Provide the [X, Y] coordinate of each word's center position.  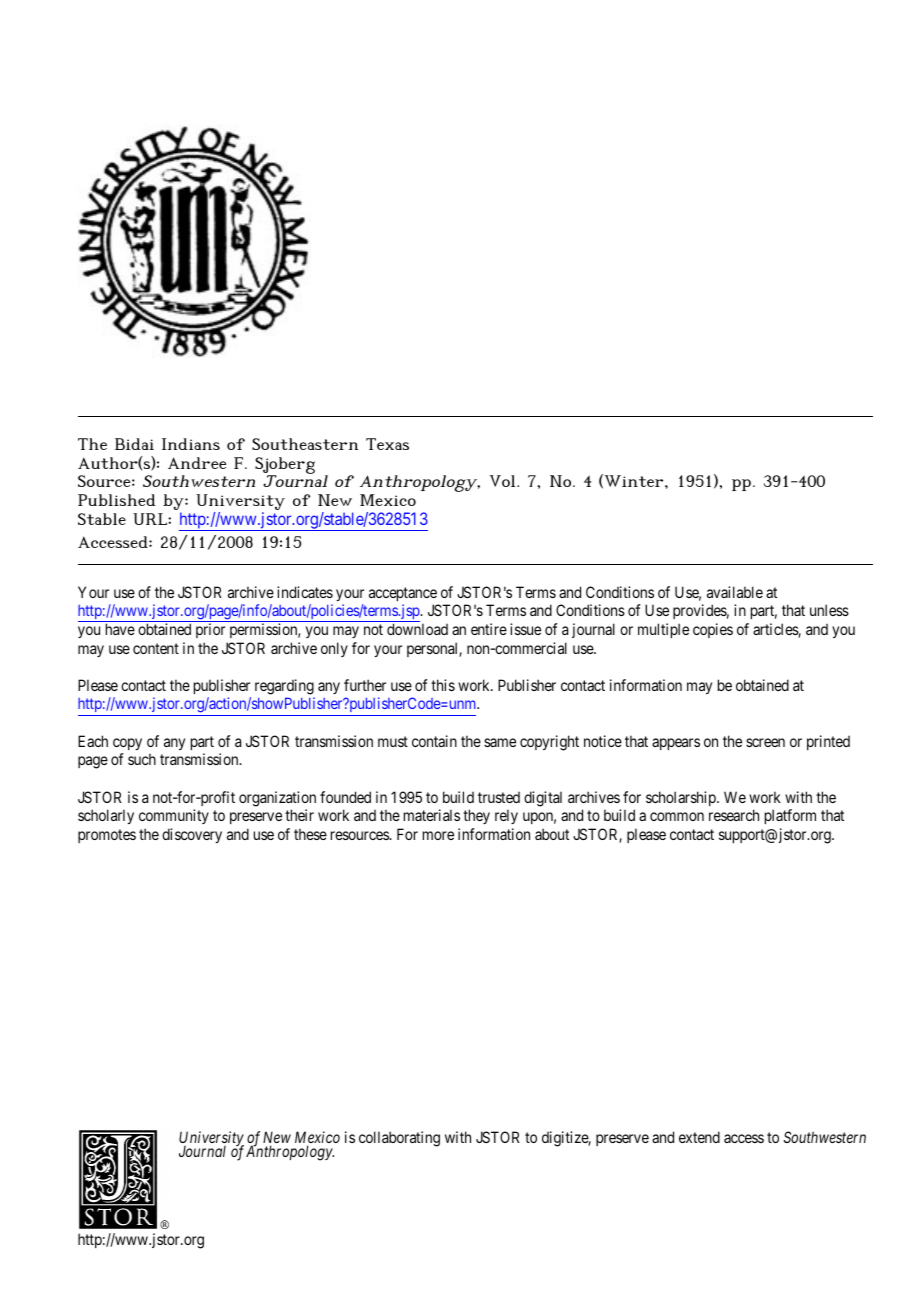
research [734, 815]
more [438, 835]
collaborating [399, 1139]
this [443, 685]
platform [790, 816]
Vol [504, 481]
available [735, 592]
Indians [191, 444]
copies [713, 630]
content [156, 648]
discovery [192, 835]
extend [699, 1137]
